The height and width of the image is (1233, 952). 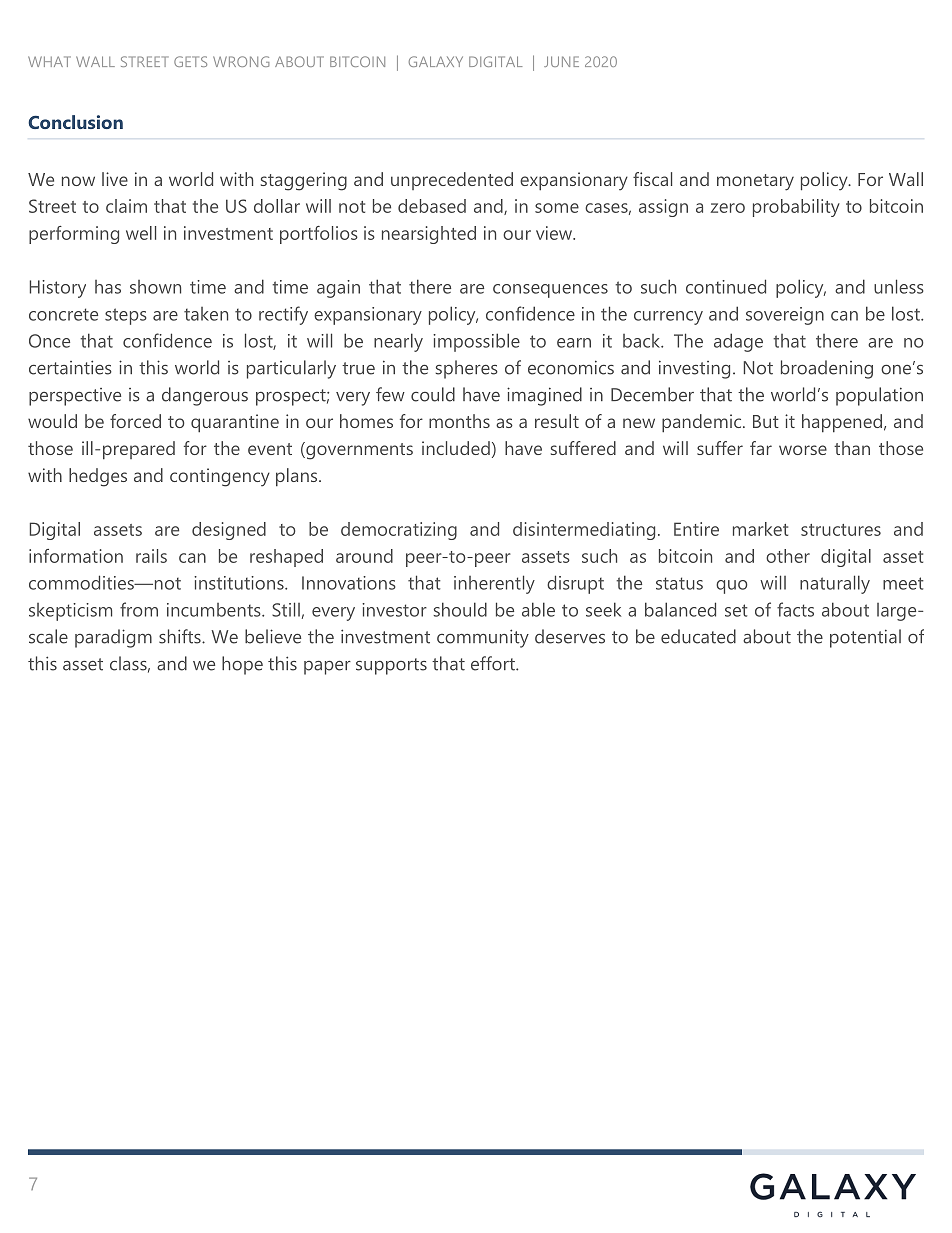 I want to click on JUNE, so click(x=561, y=61).
